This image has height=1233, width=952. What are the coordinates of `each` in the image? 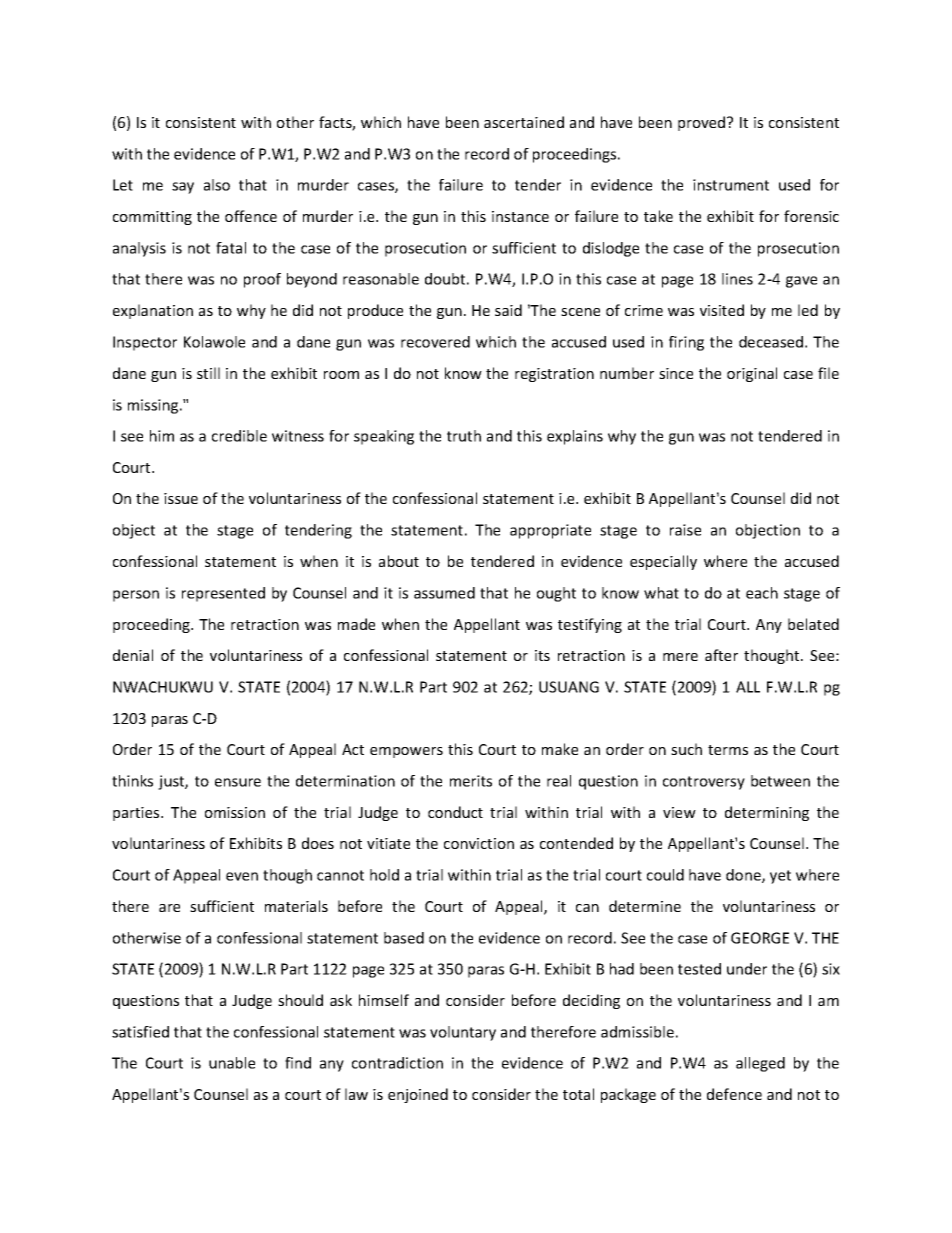 It's located at (762, 593).
